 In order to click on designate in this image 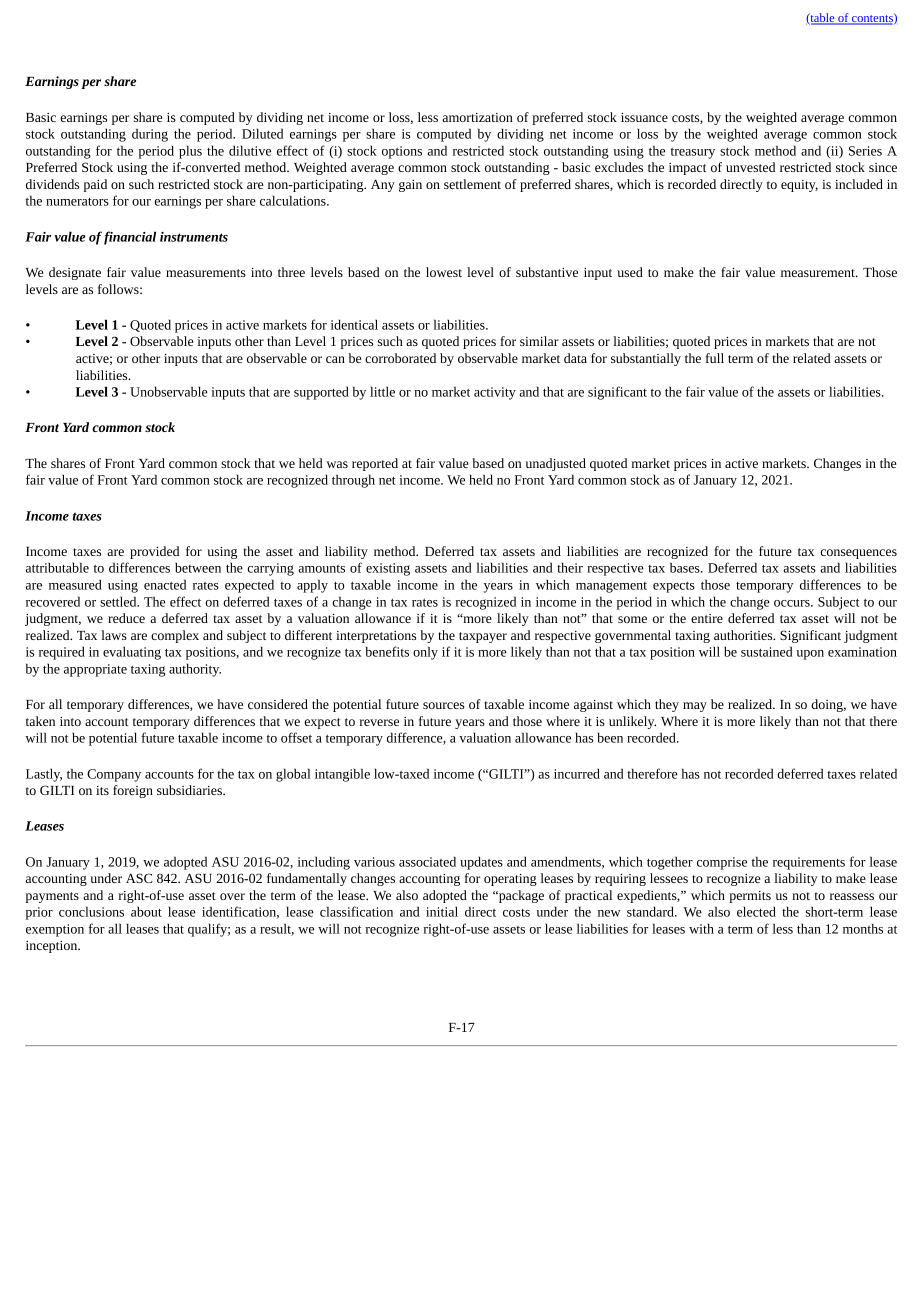, I will do `click(75, 273)`.
